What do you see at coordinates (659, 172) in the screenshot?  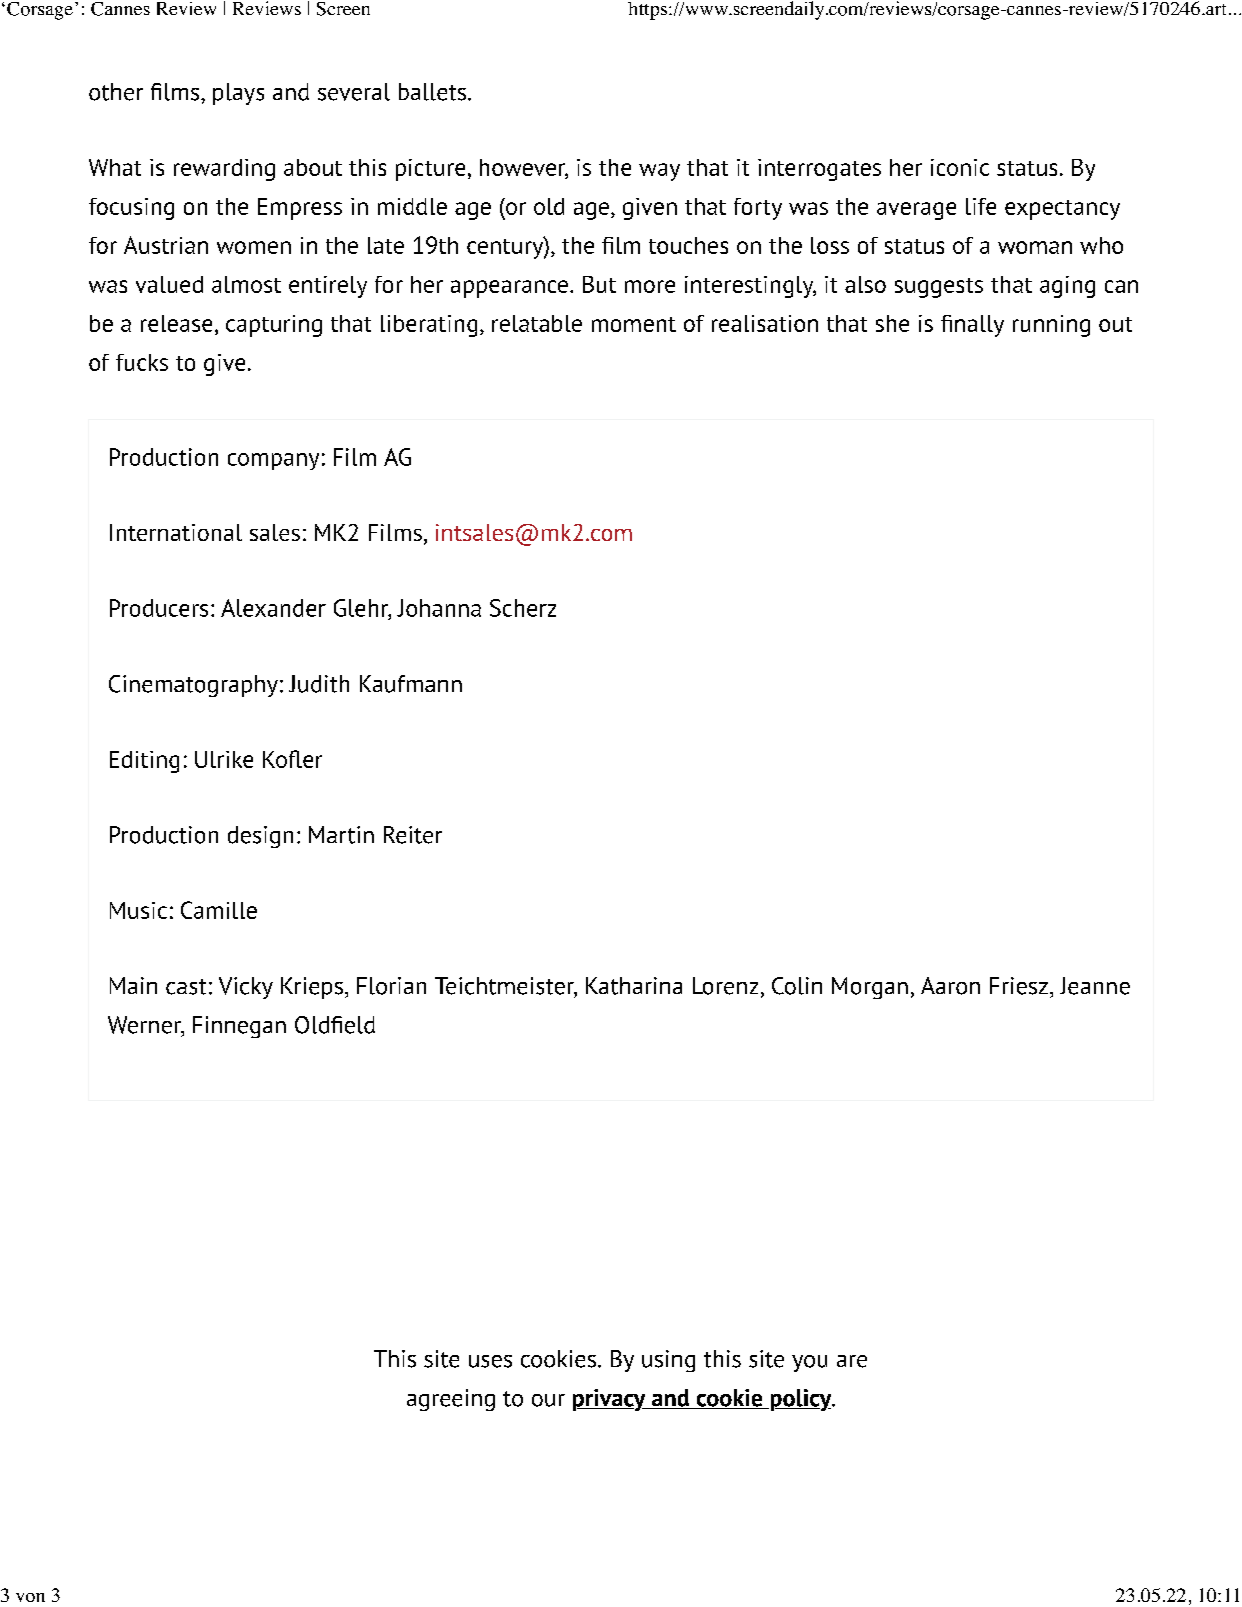 I see `way` at bounding box center [659, 172].
